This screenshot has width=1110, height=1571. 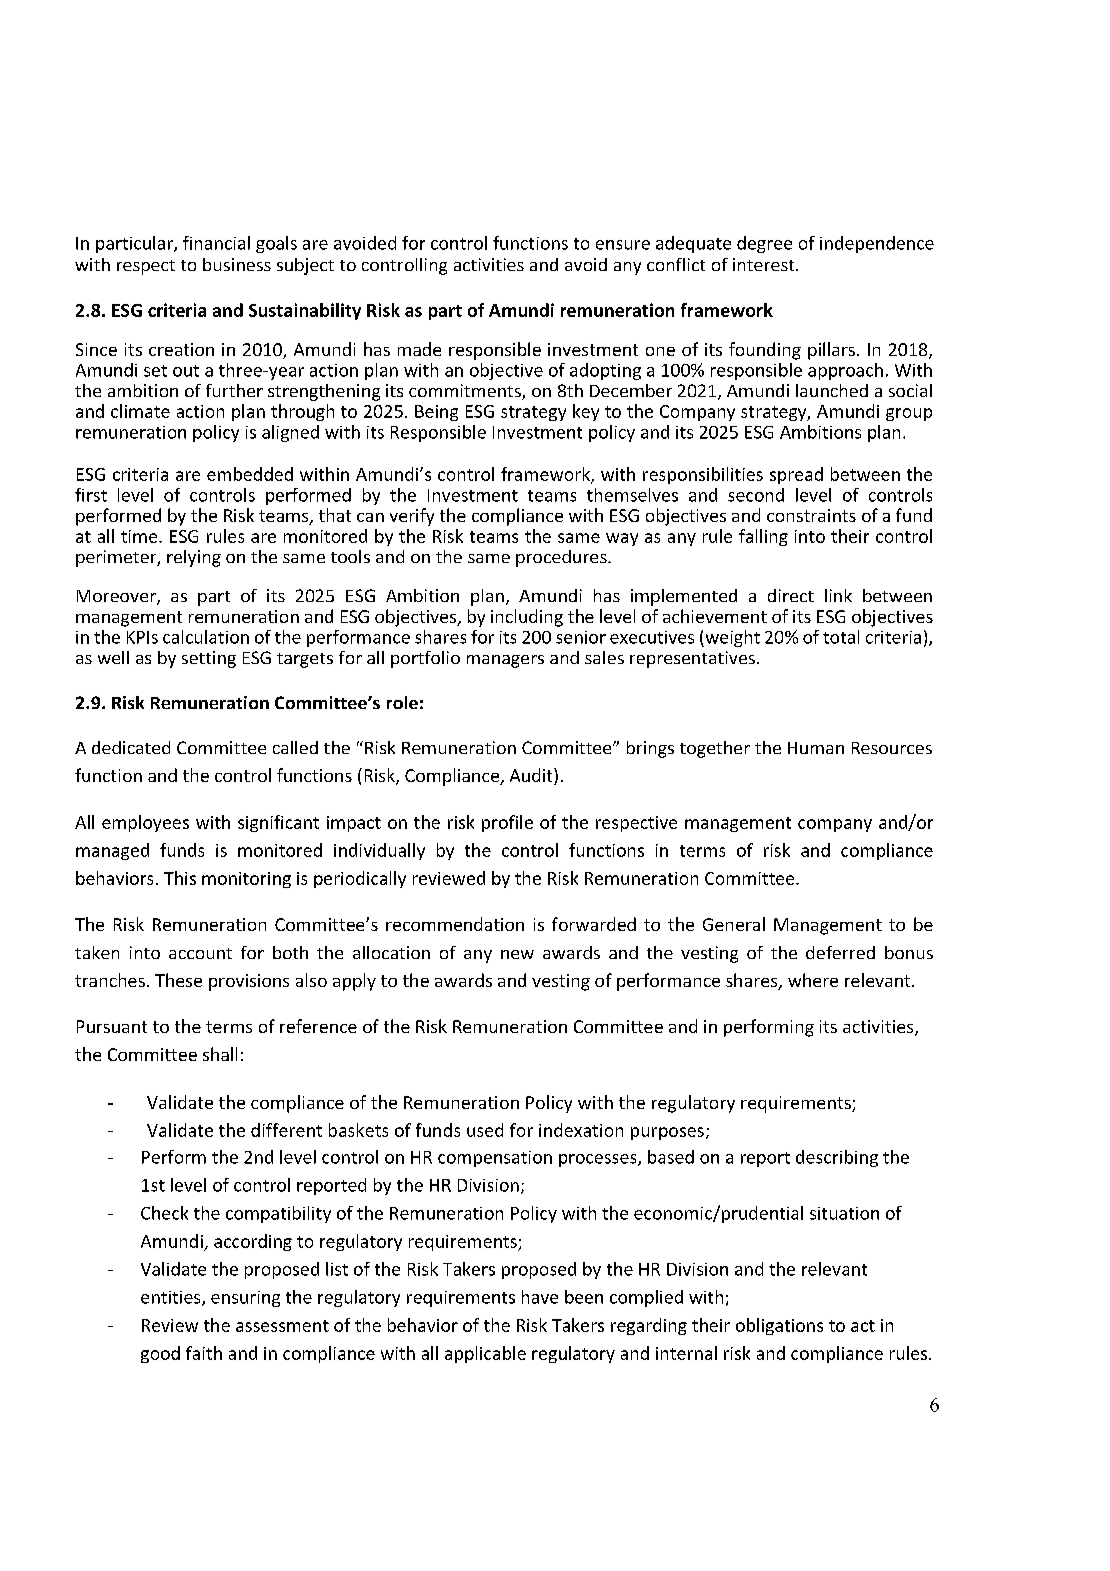 What do you see at coordinates (172, 1298) in the screenshot?
I see `entities` at bounding box center [172, 1298].
